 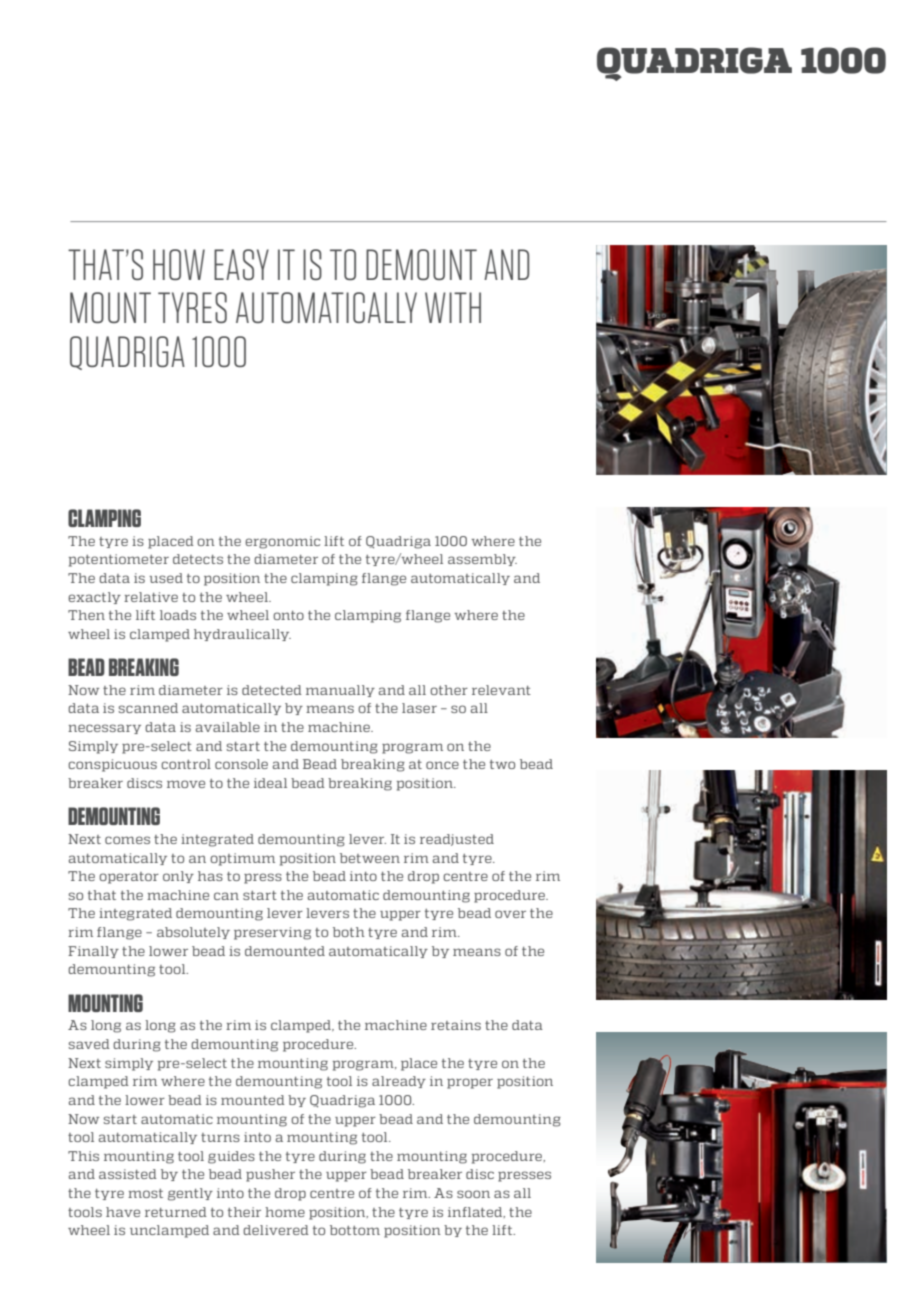 I want to click on preserving, so click(x=272, y=933).
